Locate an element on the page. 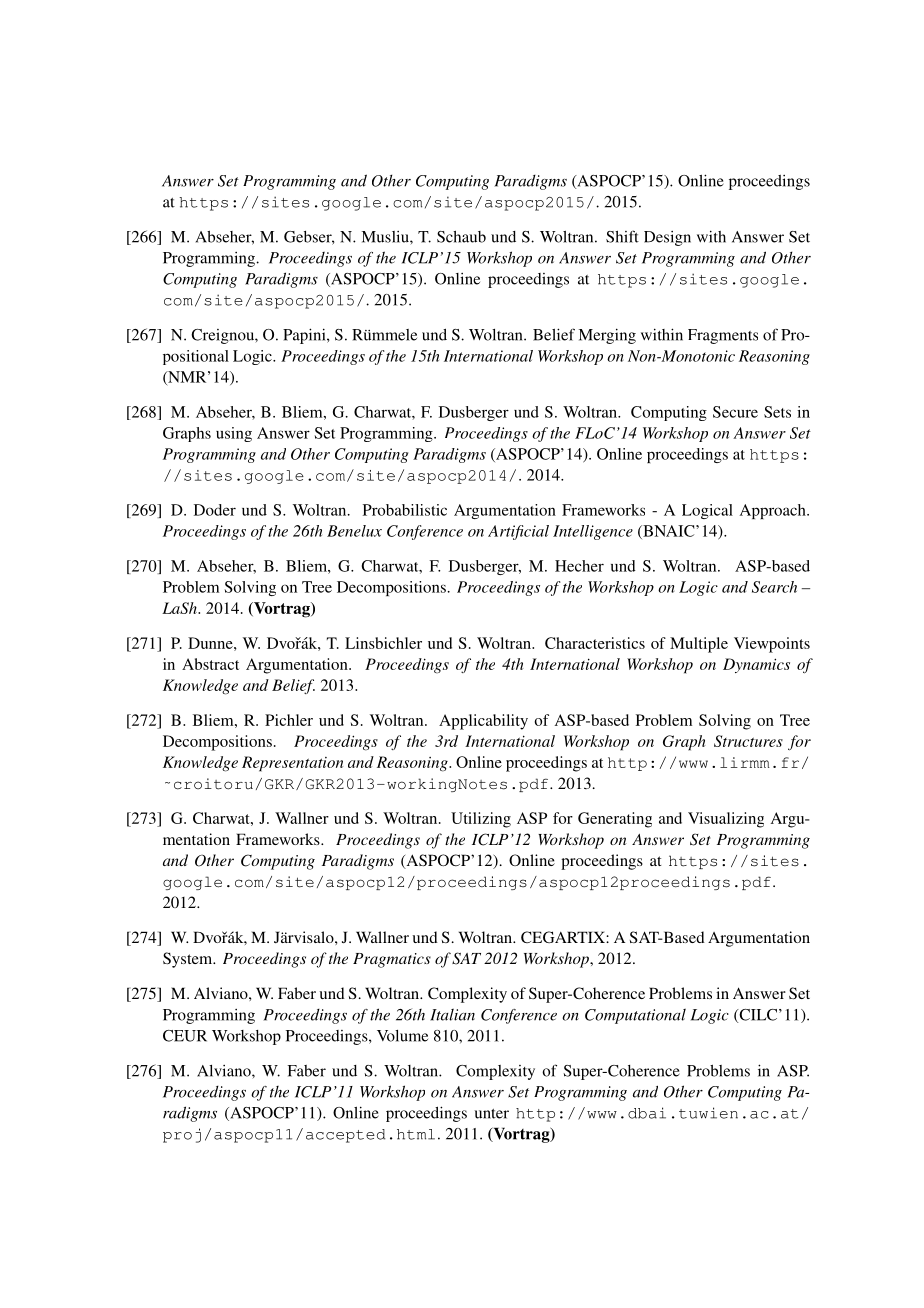  Volume is located at coordinates (402, 1036).
